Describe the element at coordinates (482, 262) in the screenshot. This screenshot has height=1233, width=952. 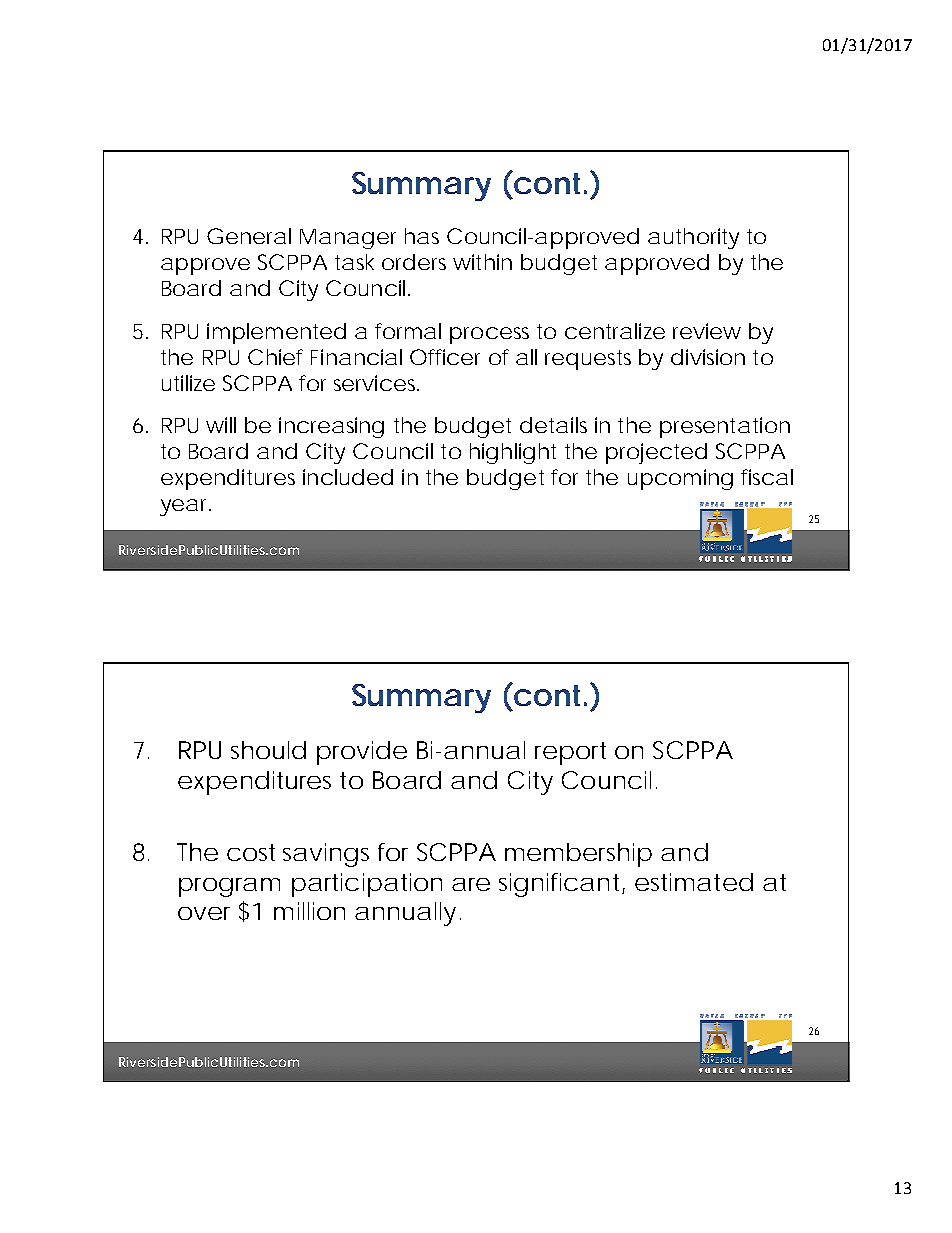
I see `within` at that location.
